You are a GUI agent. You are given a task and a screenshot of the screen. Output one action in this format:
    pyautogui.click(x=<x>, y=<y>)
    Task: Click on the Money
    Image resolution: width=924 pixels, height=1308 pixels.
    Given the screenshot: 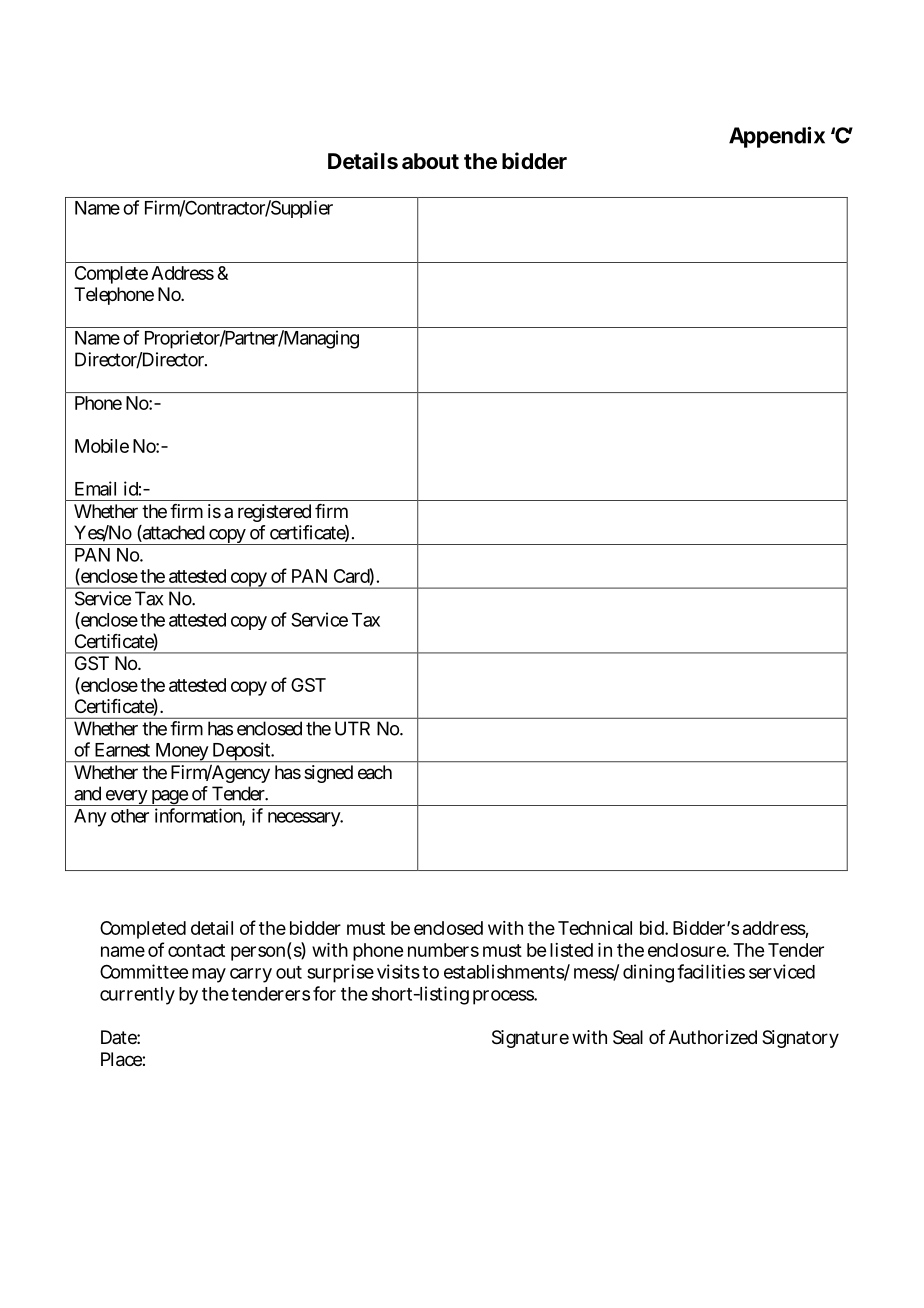 What is the action you would take?
    pyautogui.click(x=181, y=752)
